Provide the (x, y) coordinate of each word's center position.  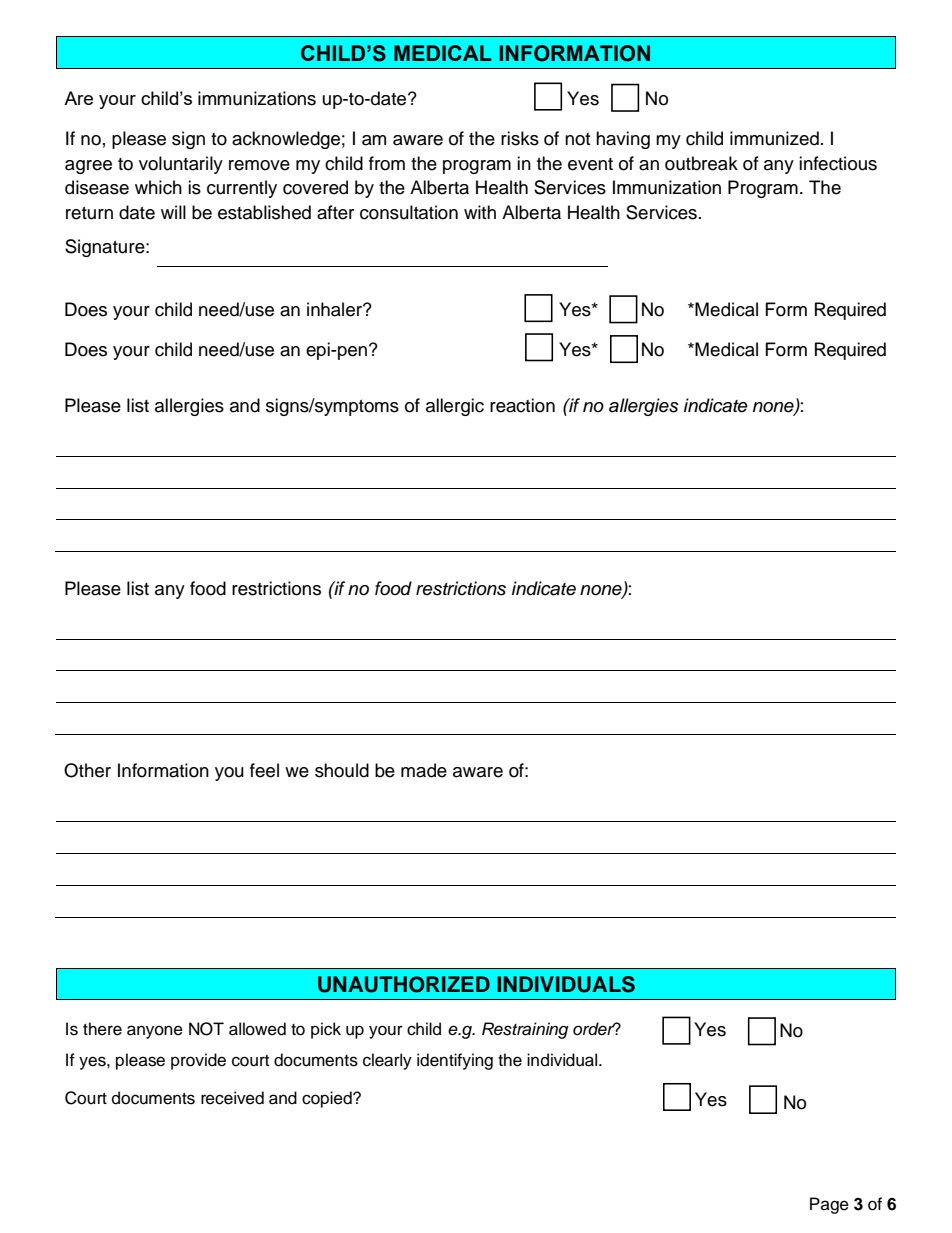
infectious (838, 163)
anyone (155, 1032)
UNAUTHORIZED (404, 984)
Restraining (525, 1030)
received (232, 1098)
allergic (455, 407)
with (480, 212)
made (424, 770)
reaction (522, 405)
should (342, 770)
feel (264, 770)
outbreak (701, 163)
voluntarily (181, 165)
